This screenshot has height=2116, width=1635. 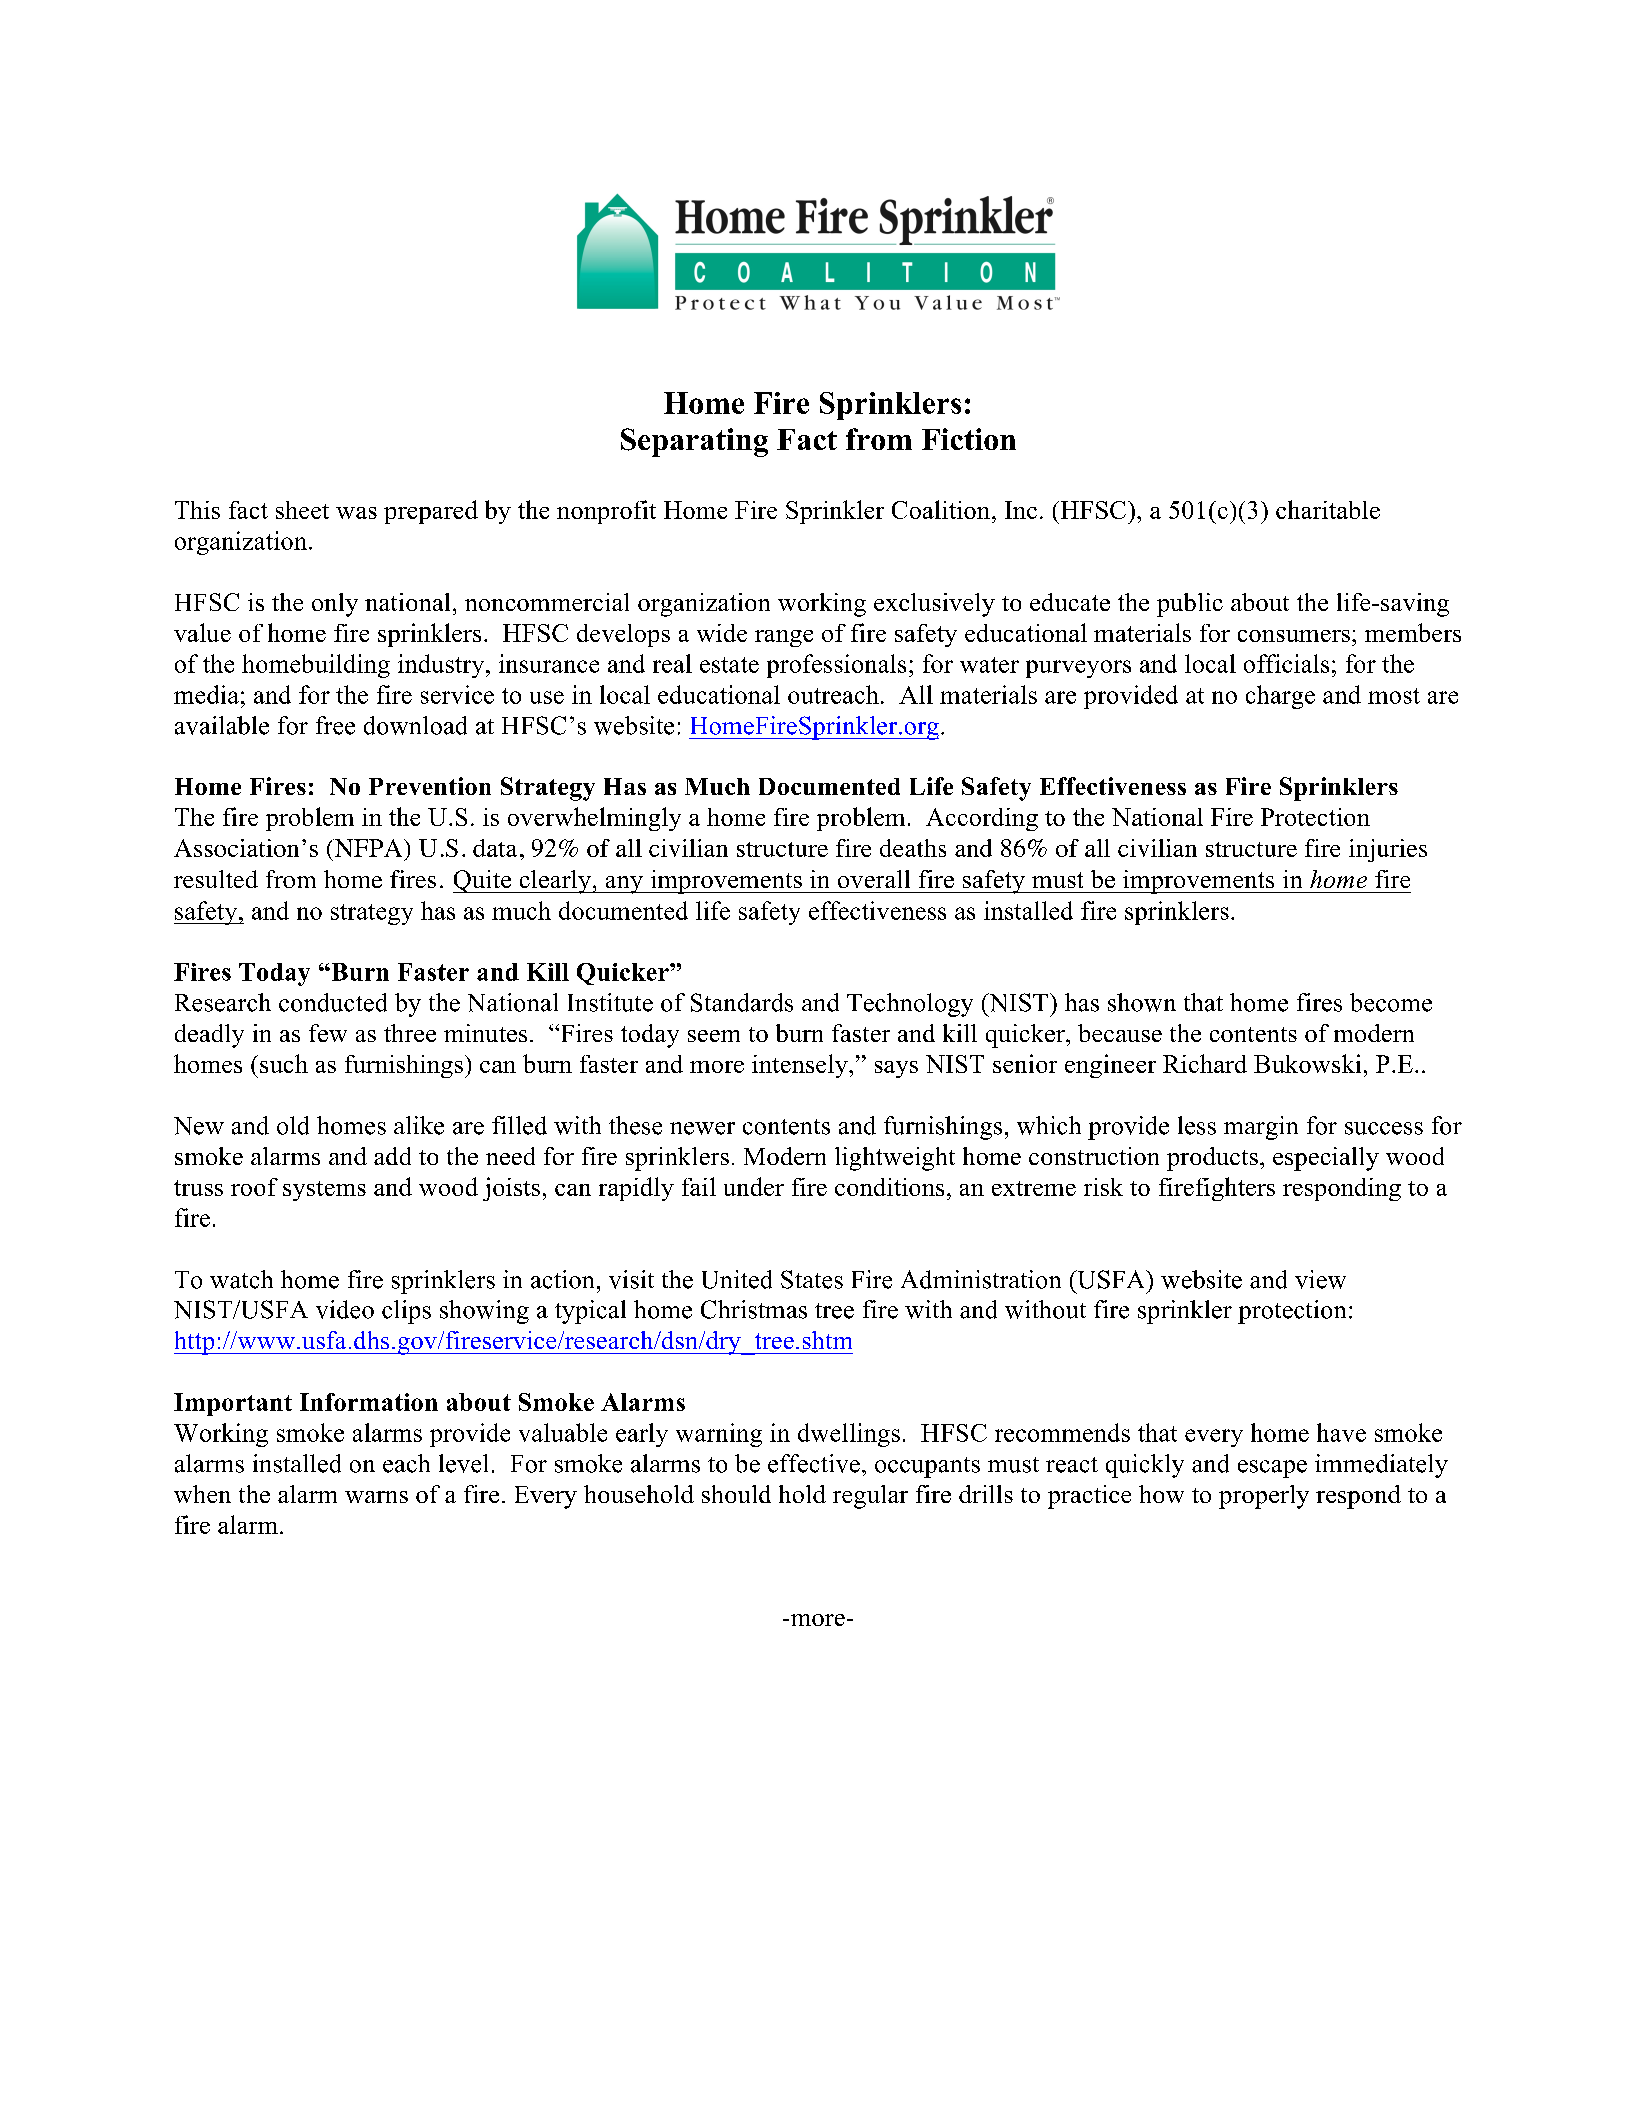 I want to click on Standards, so click(x=742, y=1002).
